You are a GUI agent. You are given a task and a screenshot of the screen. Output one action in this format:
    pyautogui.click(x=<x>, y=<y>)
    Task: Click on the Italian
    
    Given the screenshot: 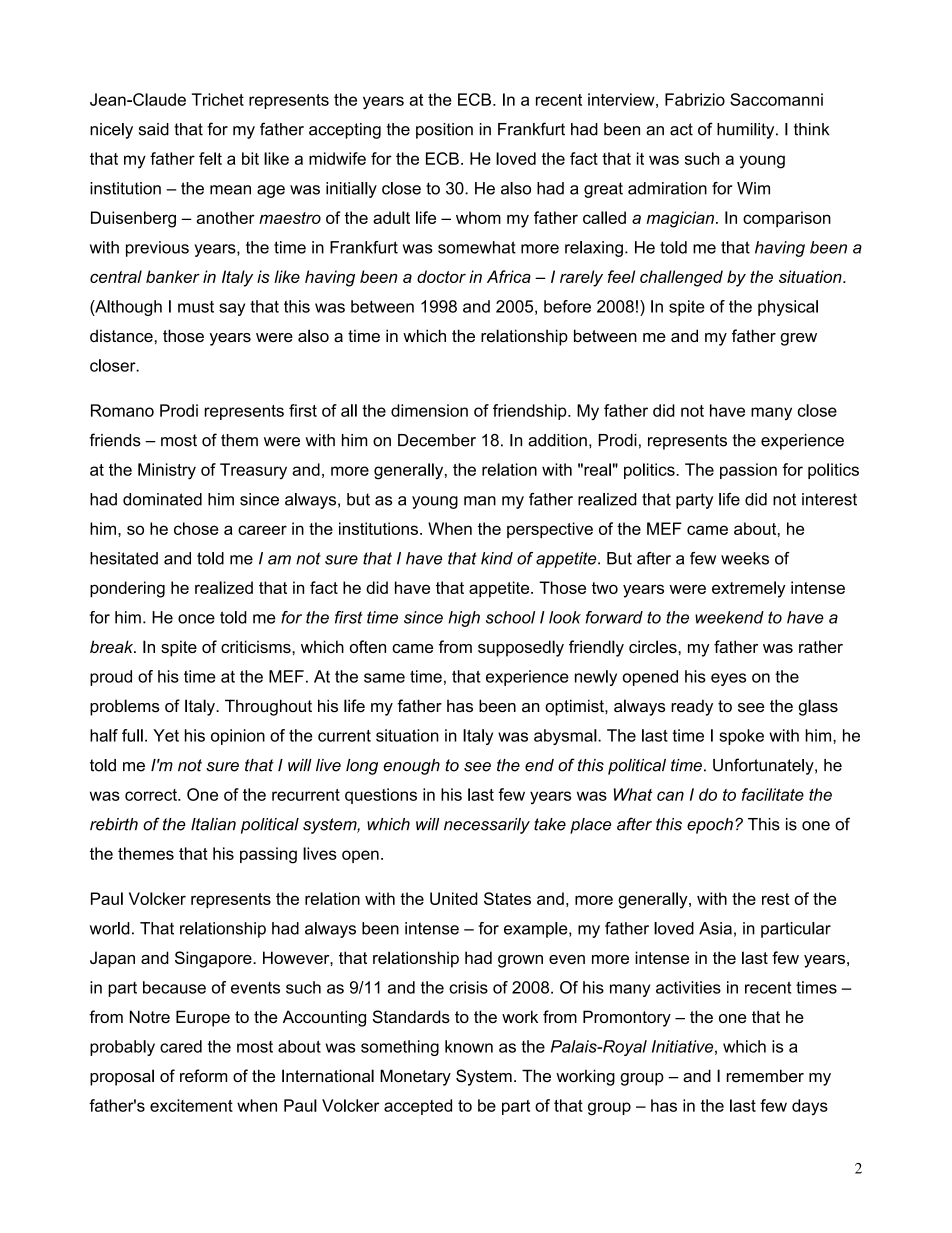 What is the action you would take?
    pyautogui.click(x=213, y=824)
